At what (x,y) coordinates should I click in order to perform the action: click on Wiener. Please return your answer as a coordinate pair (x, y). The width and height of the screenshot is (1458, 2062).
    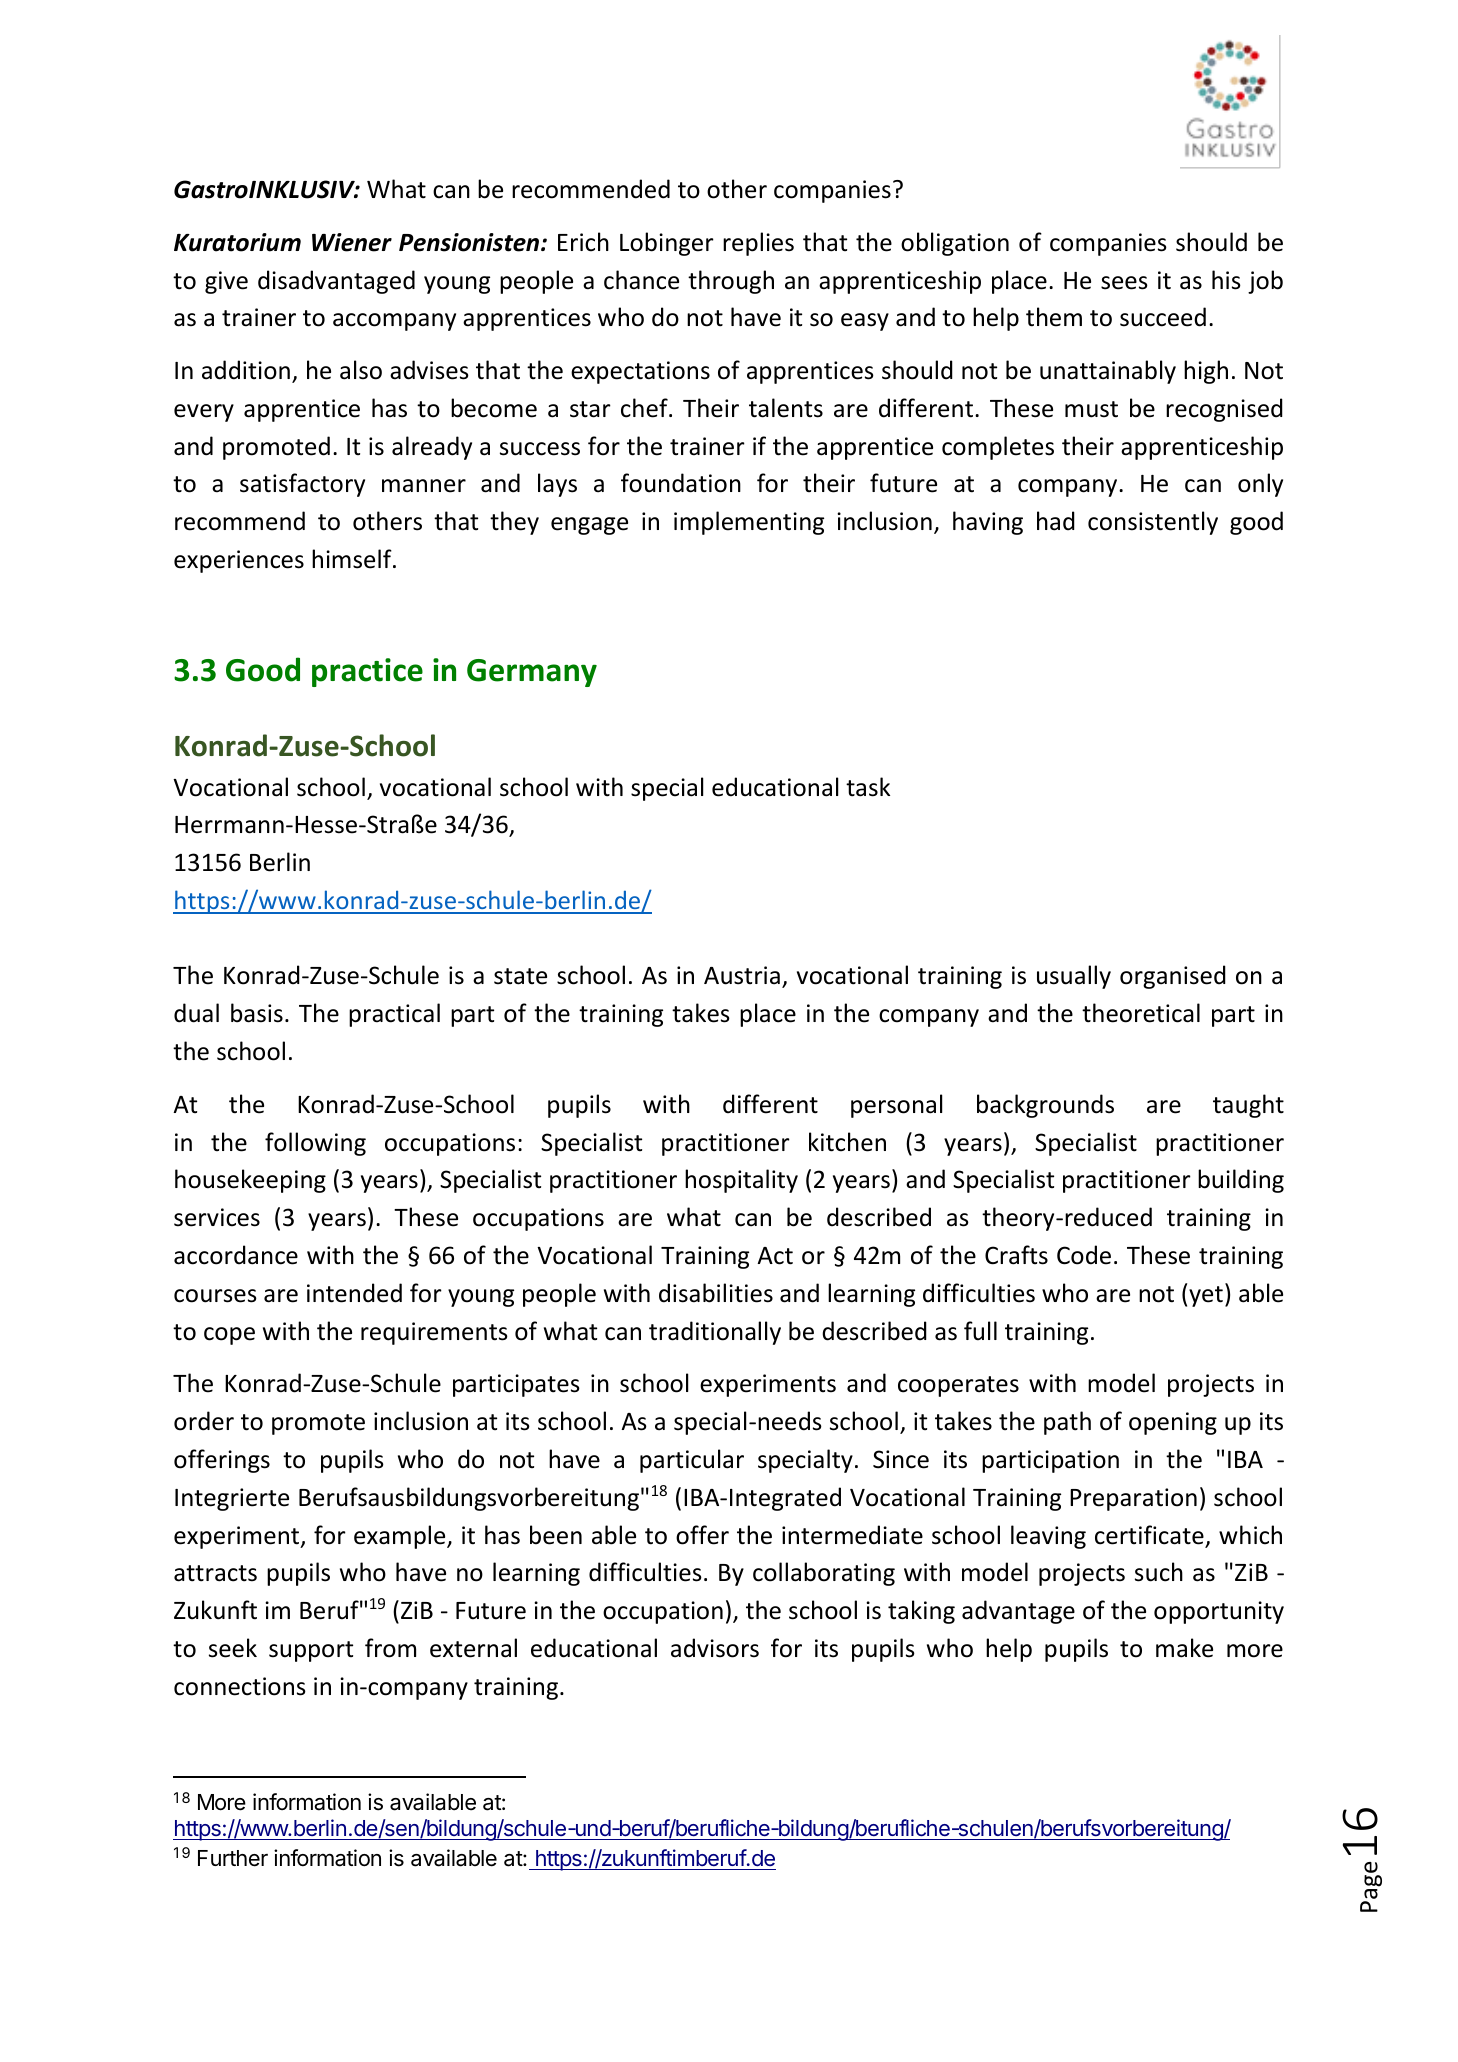
    Looking at the image, I should click on (352, 242).
